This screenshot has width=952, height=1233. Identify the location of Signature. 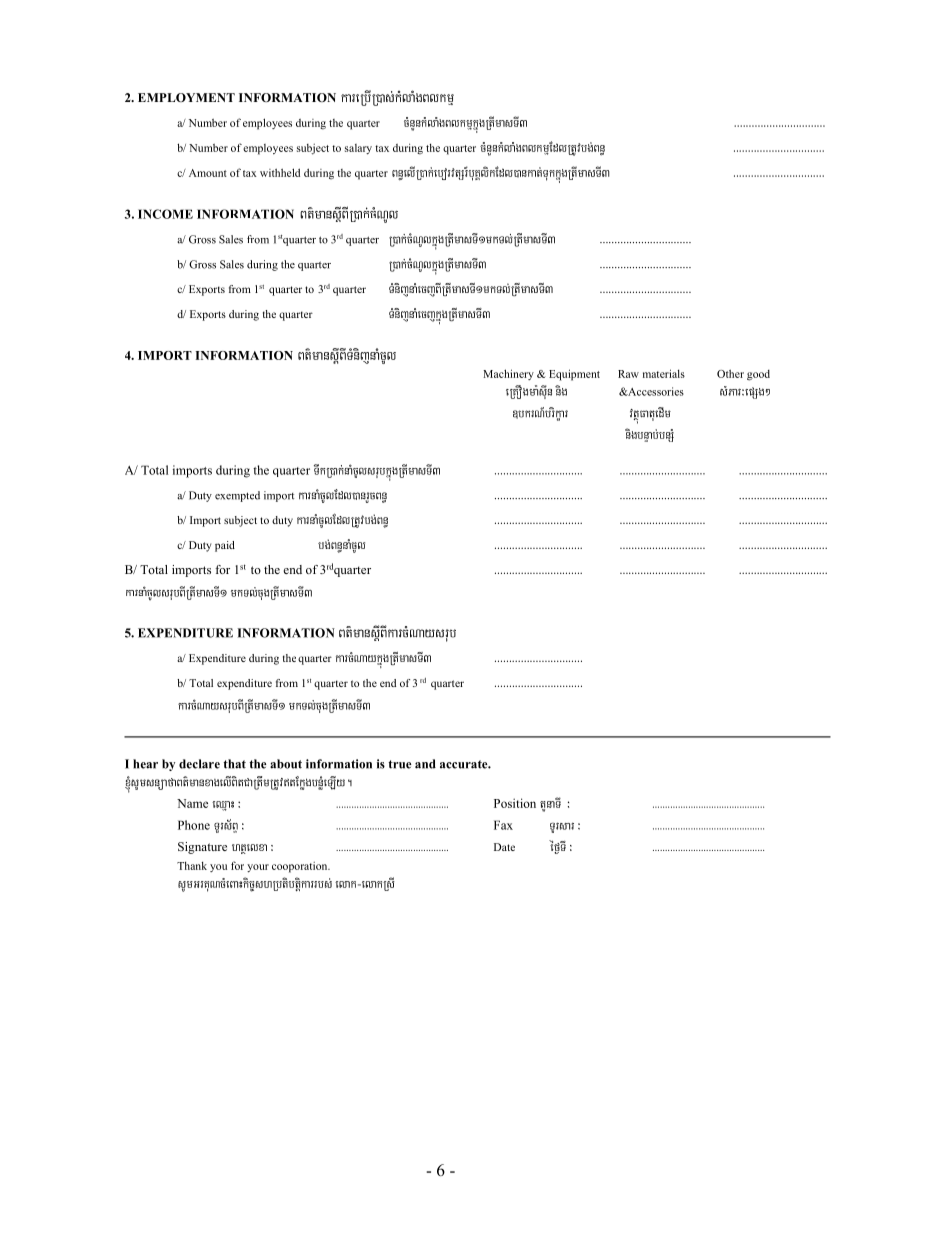
(202, 848).
